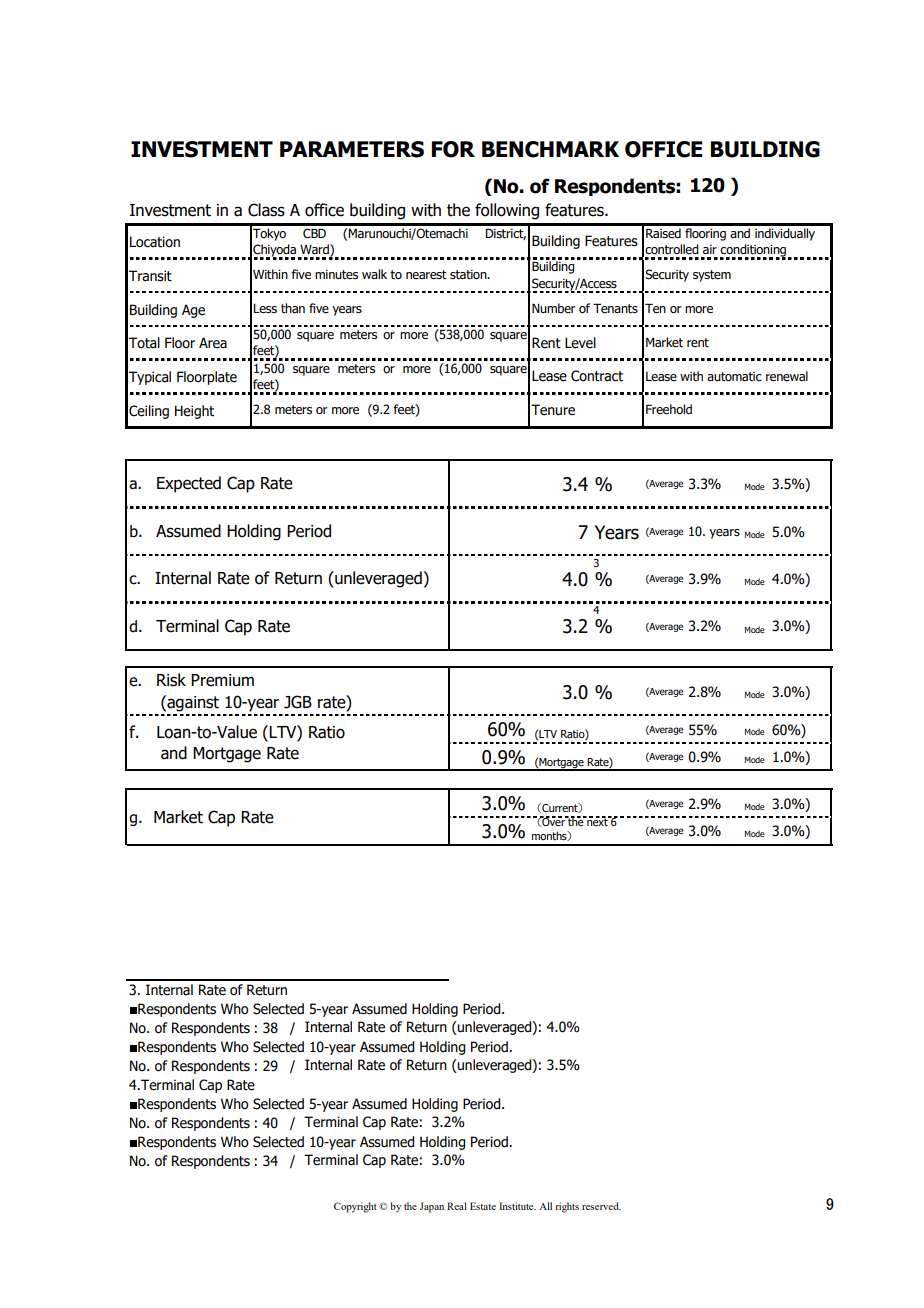  What do you see at coordinates (222, 680) in the document?
I see `Premium` at bounding box center [222, 680].
